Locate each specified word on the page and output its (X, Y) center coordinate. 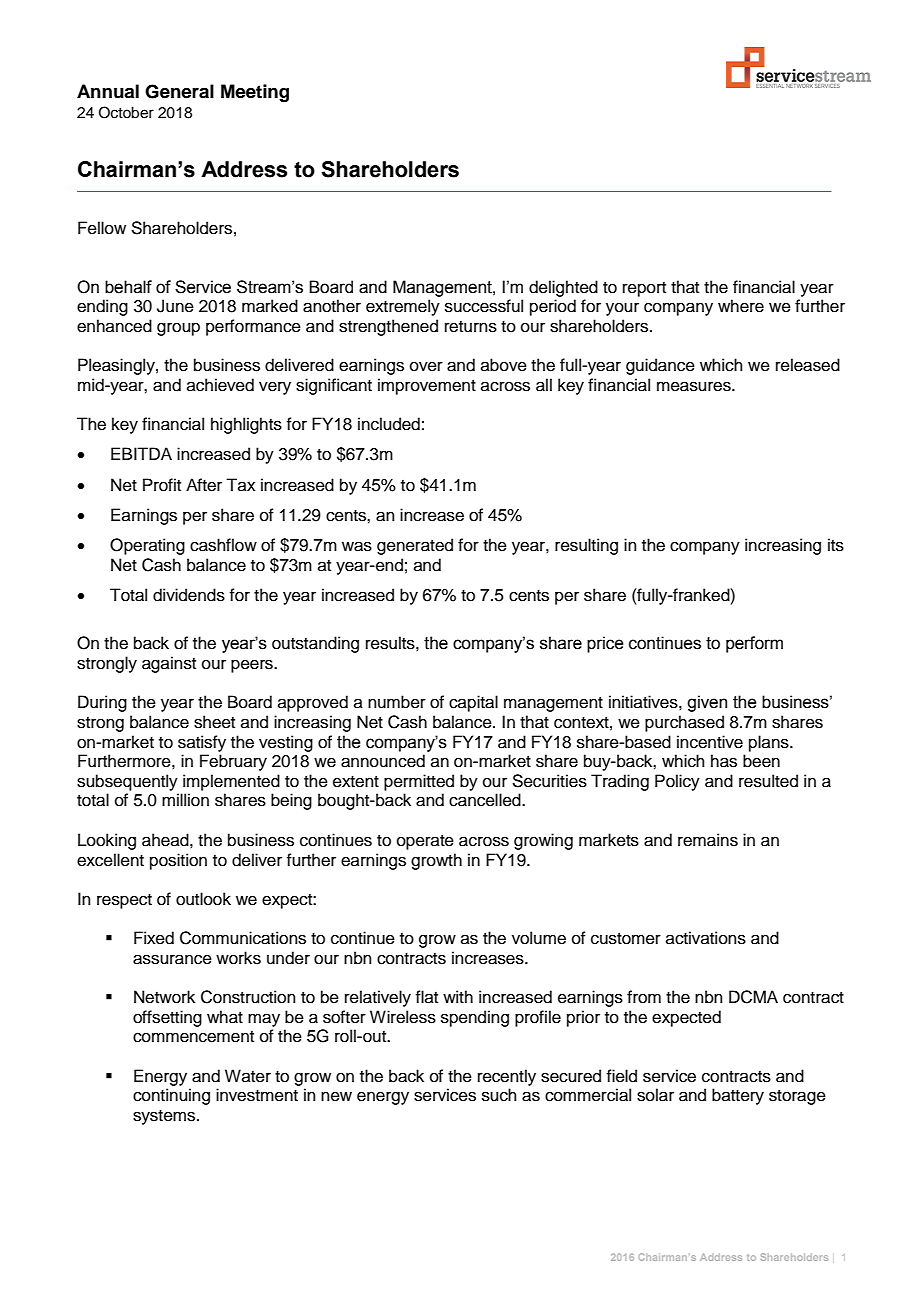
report (644, 289)
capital (473, 703)
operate (425, 842)
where (741, 306)
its (836, 545)
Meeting (255, 93)
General (179, 91)
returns (471, 327)
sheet (214, 722)
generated (415, 546)
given (707, 703)
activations (706, 938)
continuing (171, 1096)
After (204, 485)
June (175, 306)
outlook (203, 899)
